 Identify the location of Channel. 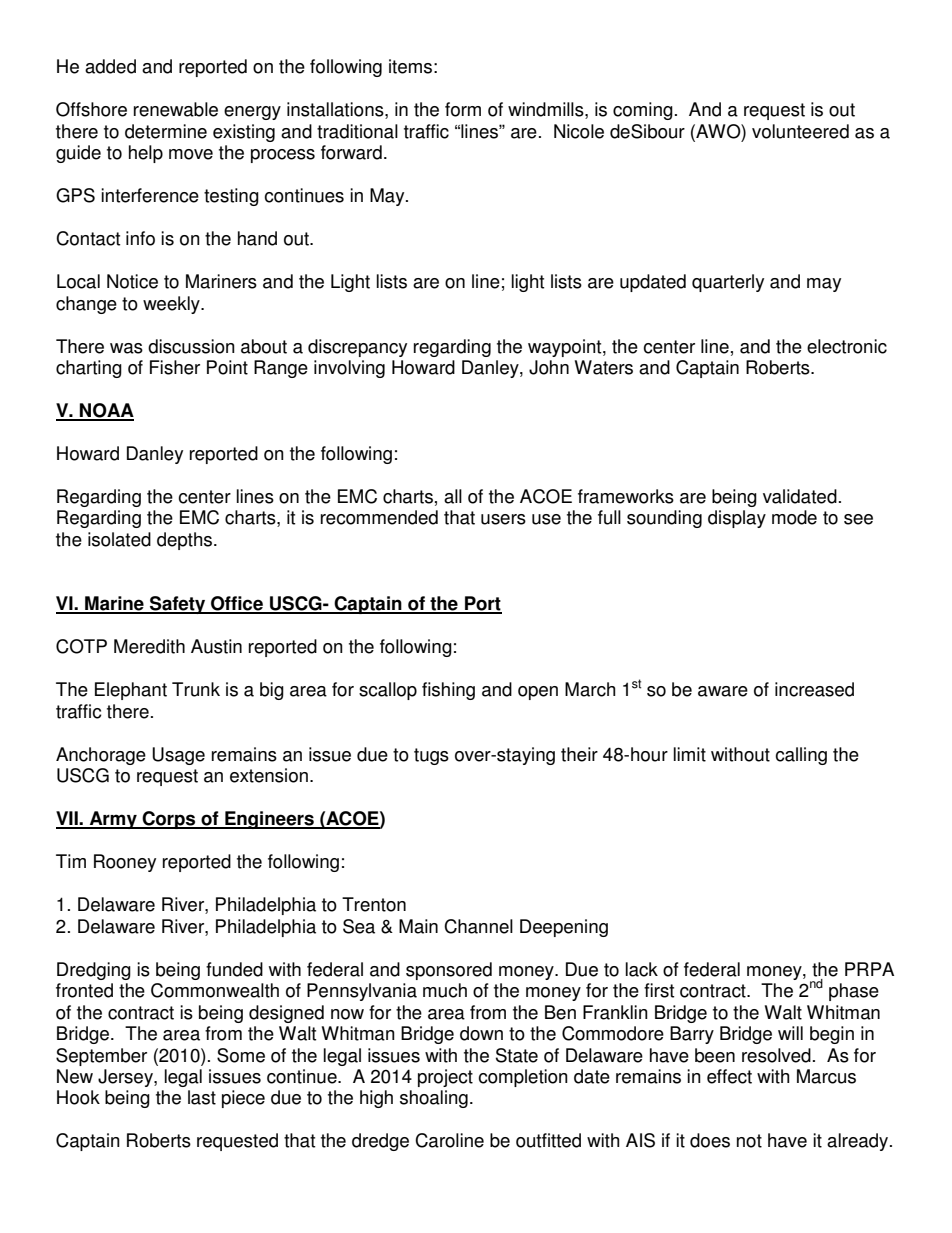
(478, 926).
